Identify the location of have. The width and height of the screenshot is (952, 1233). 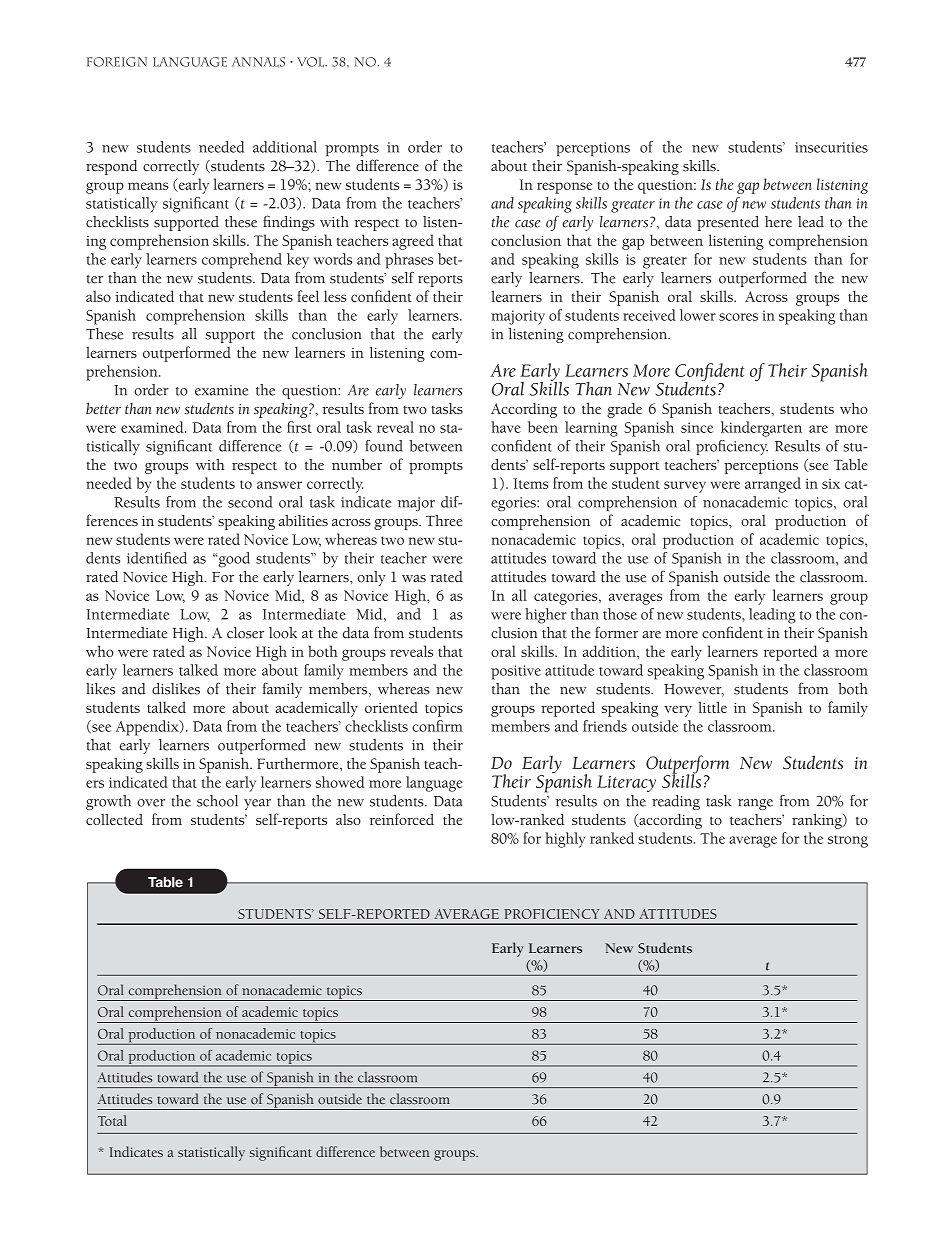
(506, 427).
